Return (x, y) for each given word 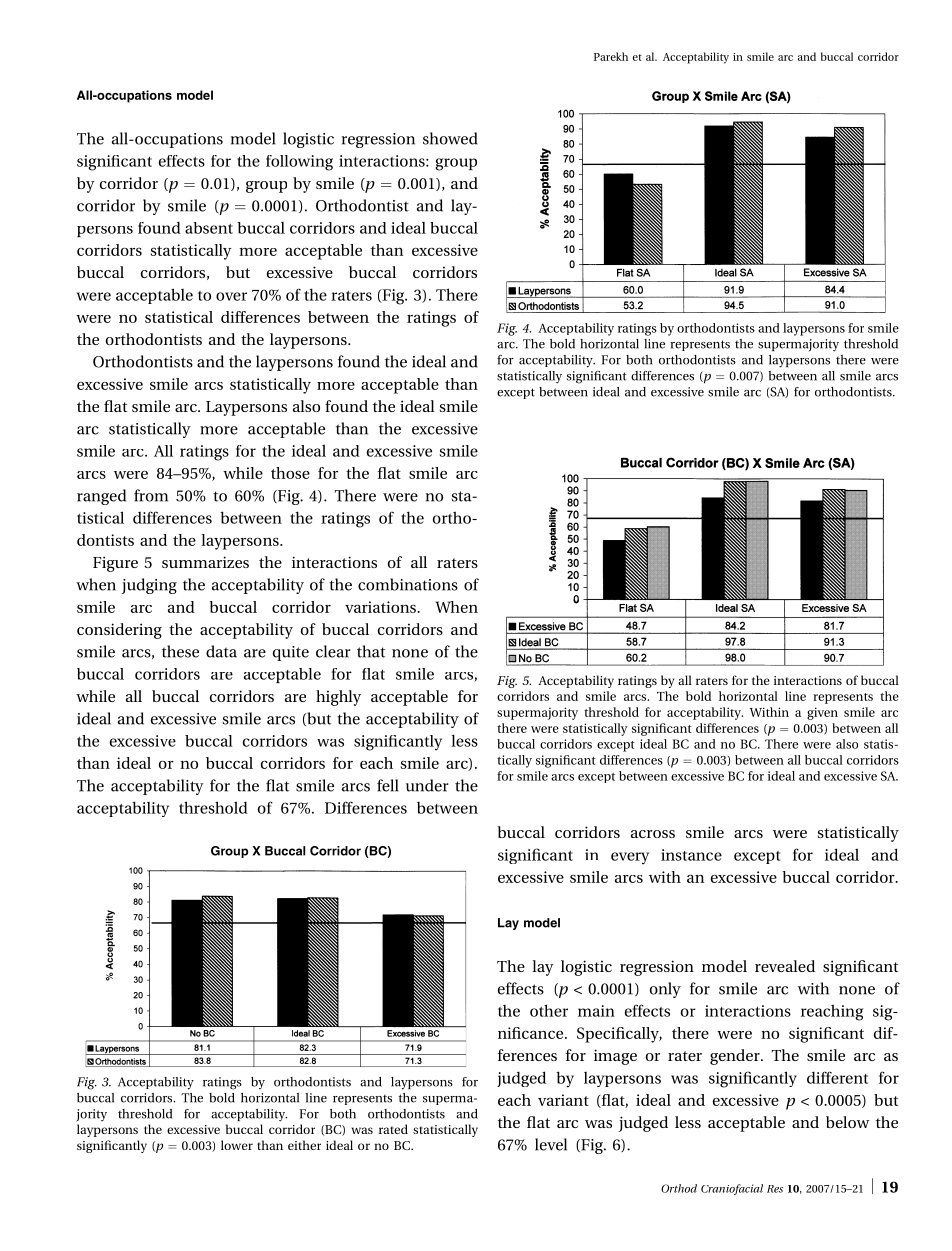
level (551, 1144)
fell (387, 785)
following (299, 163)
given (822, 713)
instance (691, 855)
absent (209, 228)
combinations (408, 584)
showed (450, 138)
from (151, 495)
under (427, 785)
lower (237, 1145)
